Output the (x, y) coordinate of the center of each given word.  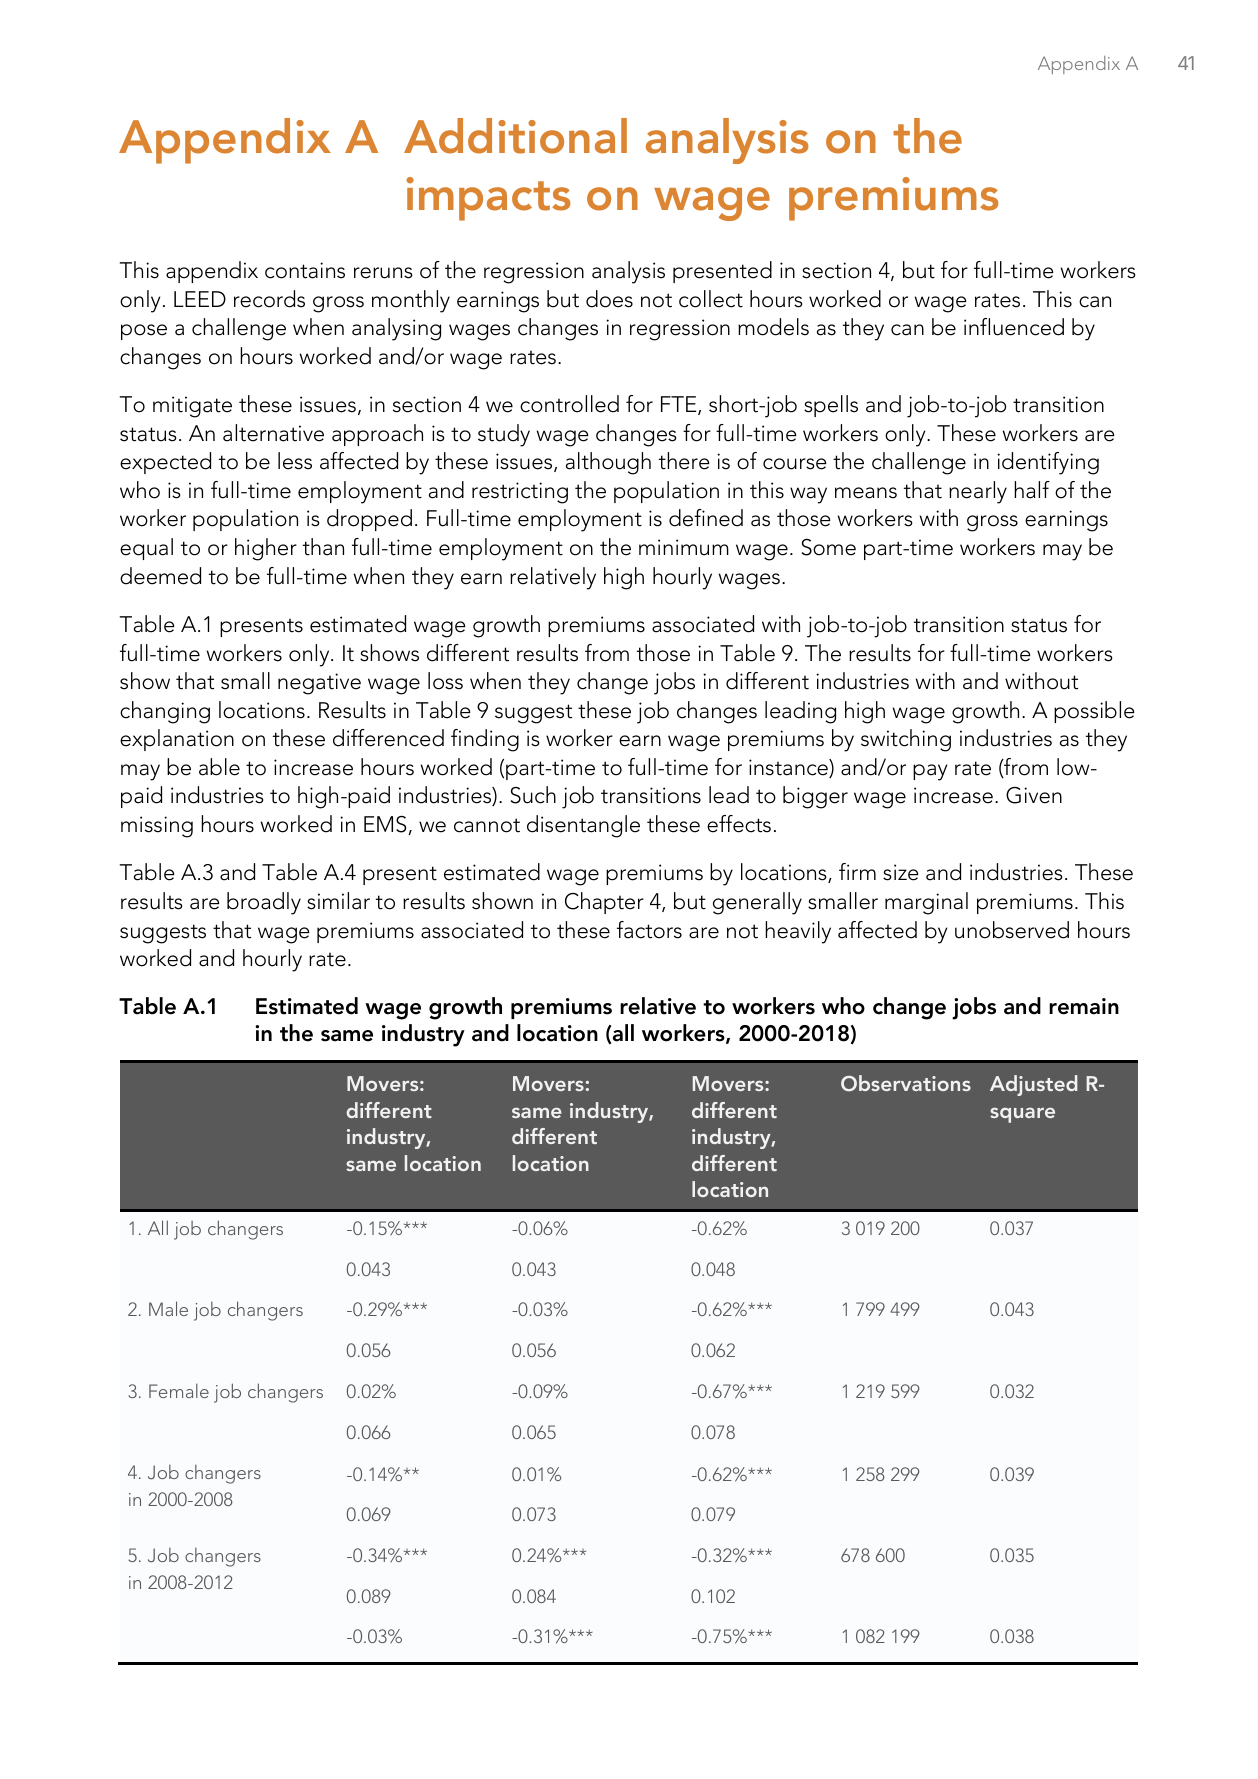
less (295, 461)
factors (649, 930)
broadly (264, 903)
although (608, 463)
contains (305, 270)
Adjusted (1034, 1085)
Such (533, 795)
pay (930, 772)
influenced (1014, 327)
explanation (177, 740)
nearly (978, 492)
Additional (515, 136)
